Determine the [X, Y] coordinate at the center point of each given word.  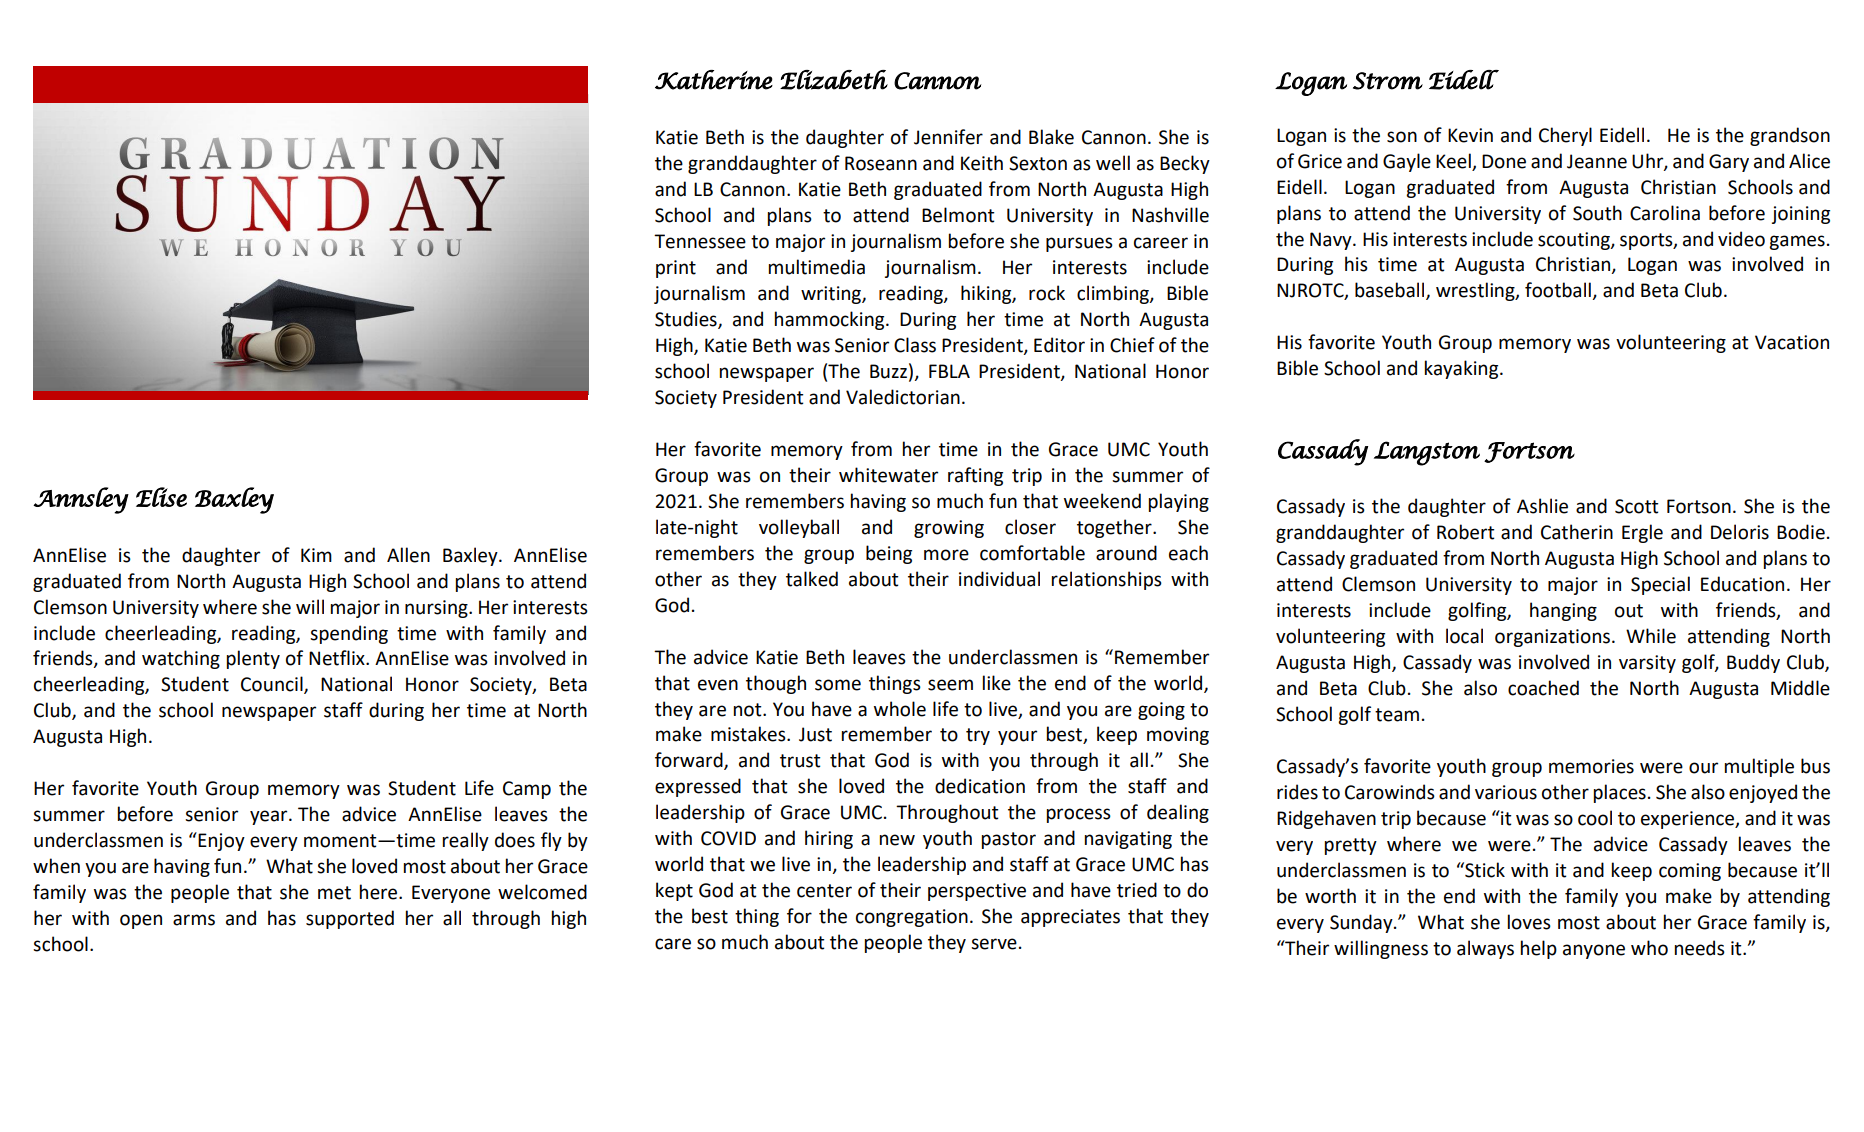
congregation [912, 918]
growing [949, 529]
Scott [1637, 506]
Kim [316, 555]
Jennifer [948, 137]
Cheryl [1565, 136]
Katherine [714, 80]
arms [194, 920]
